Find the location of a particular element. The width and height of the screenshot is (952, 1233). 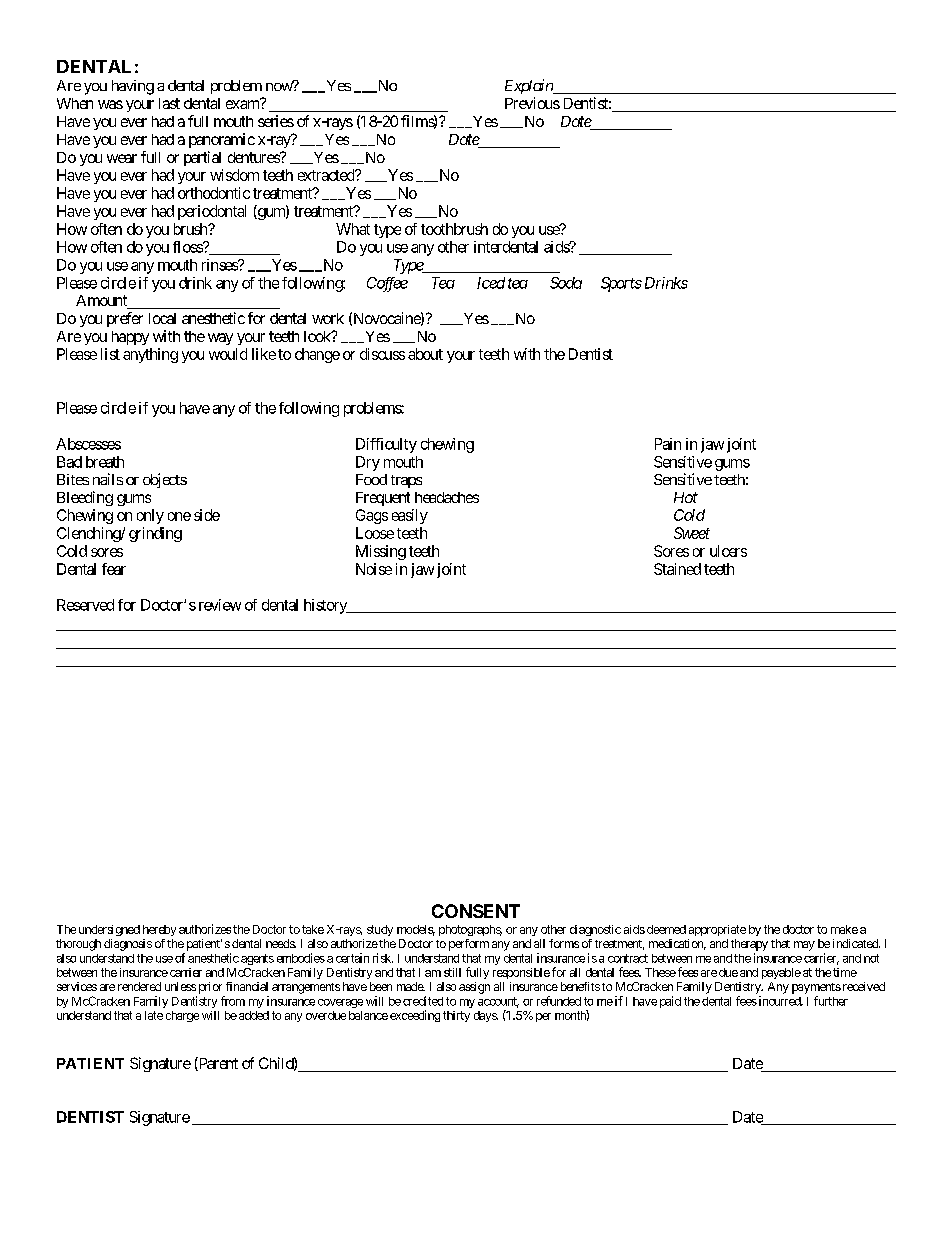

Sports is located at coordinates (621, 284).
